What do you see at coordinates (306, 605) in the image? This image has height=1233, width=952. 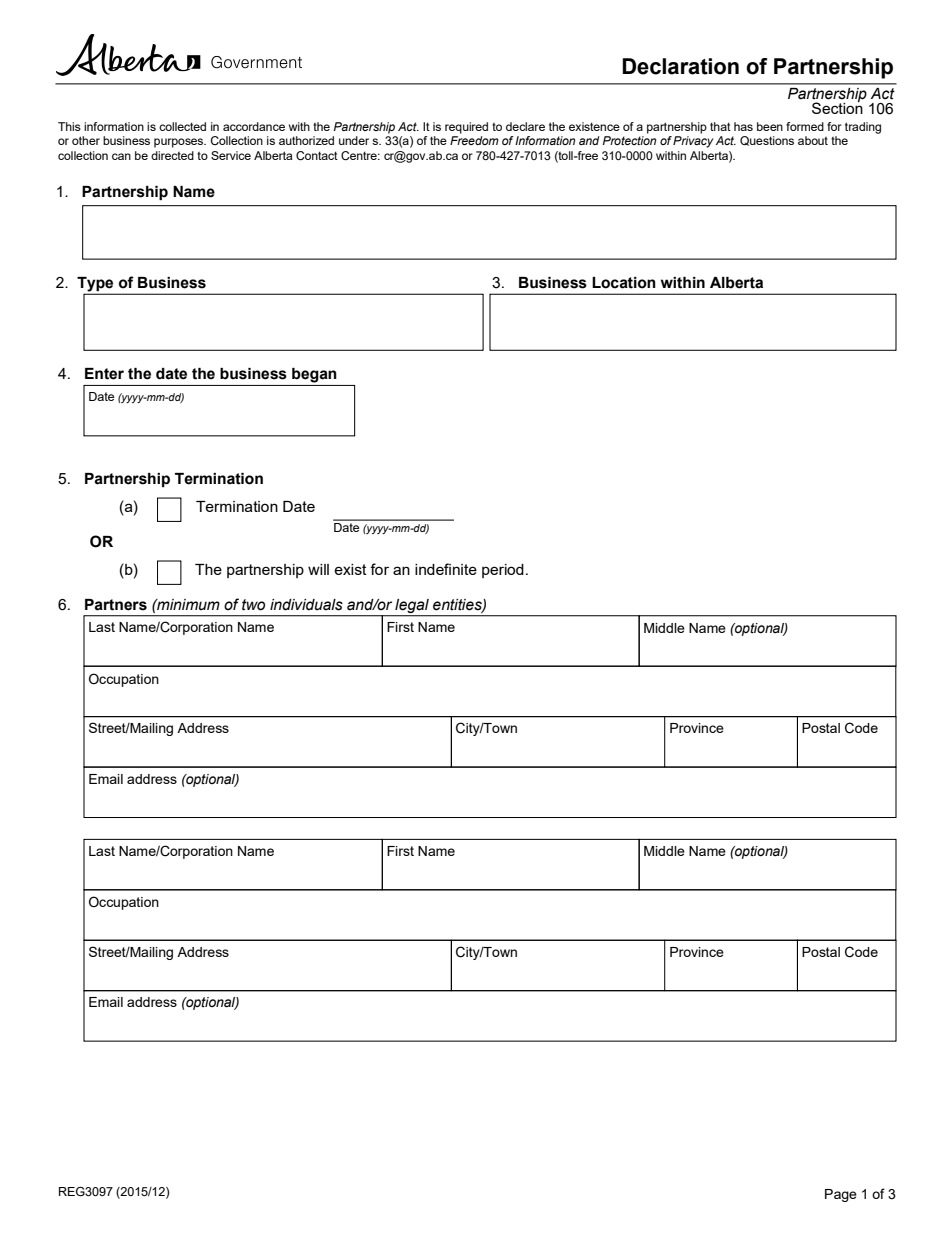 I see `individuals` at bounding box center [306, 605].
